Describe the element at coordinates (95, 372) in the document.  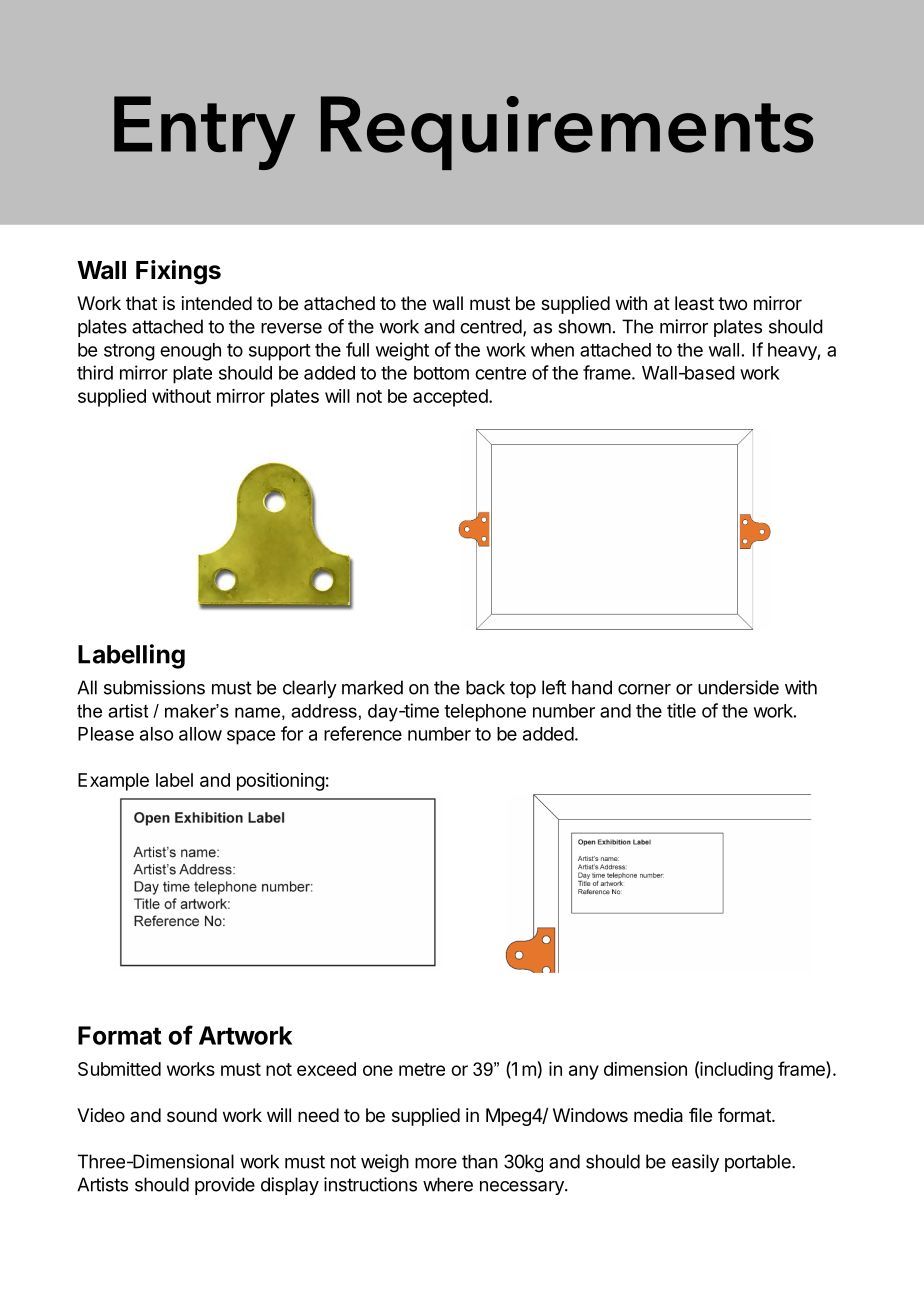
I see `third` at that location.
